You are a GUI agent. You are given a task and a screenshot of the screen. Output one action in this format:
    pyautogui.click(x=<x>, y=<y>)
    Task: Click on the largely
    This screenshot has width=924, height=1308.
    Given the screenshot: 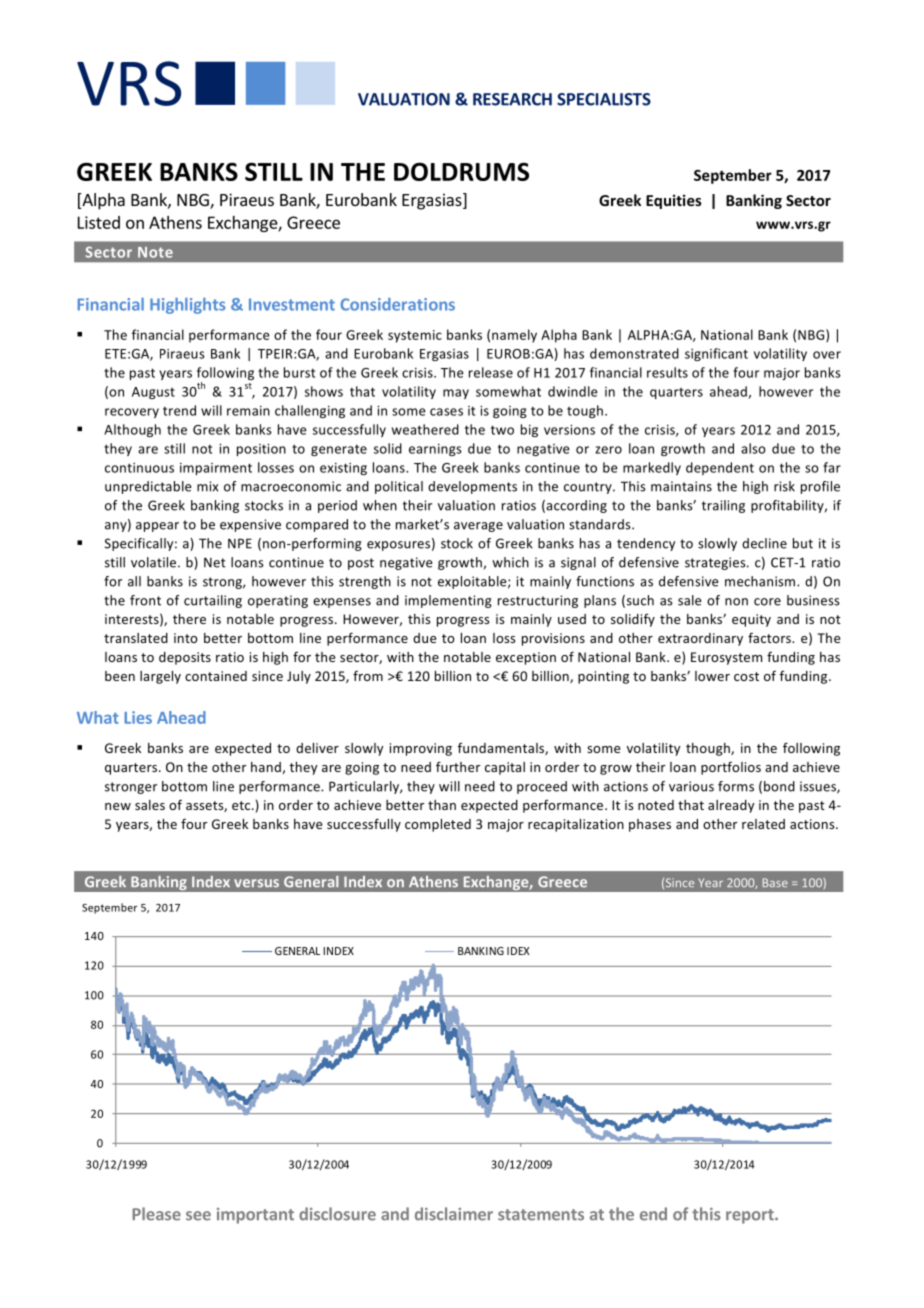 What is the action you would take?
    pyautogui.click(x=160, y=677)
